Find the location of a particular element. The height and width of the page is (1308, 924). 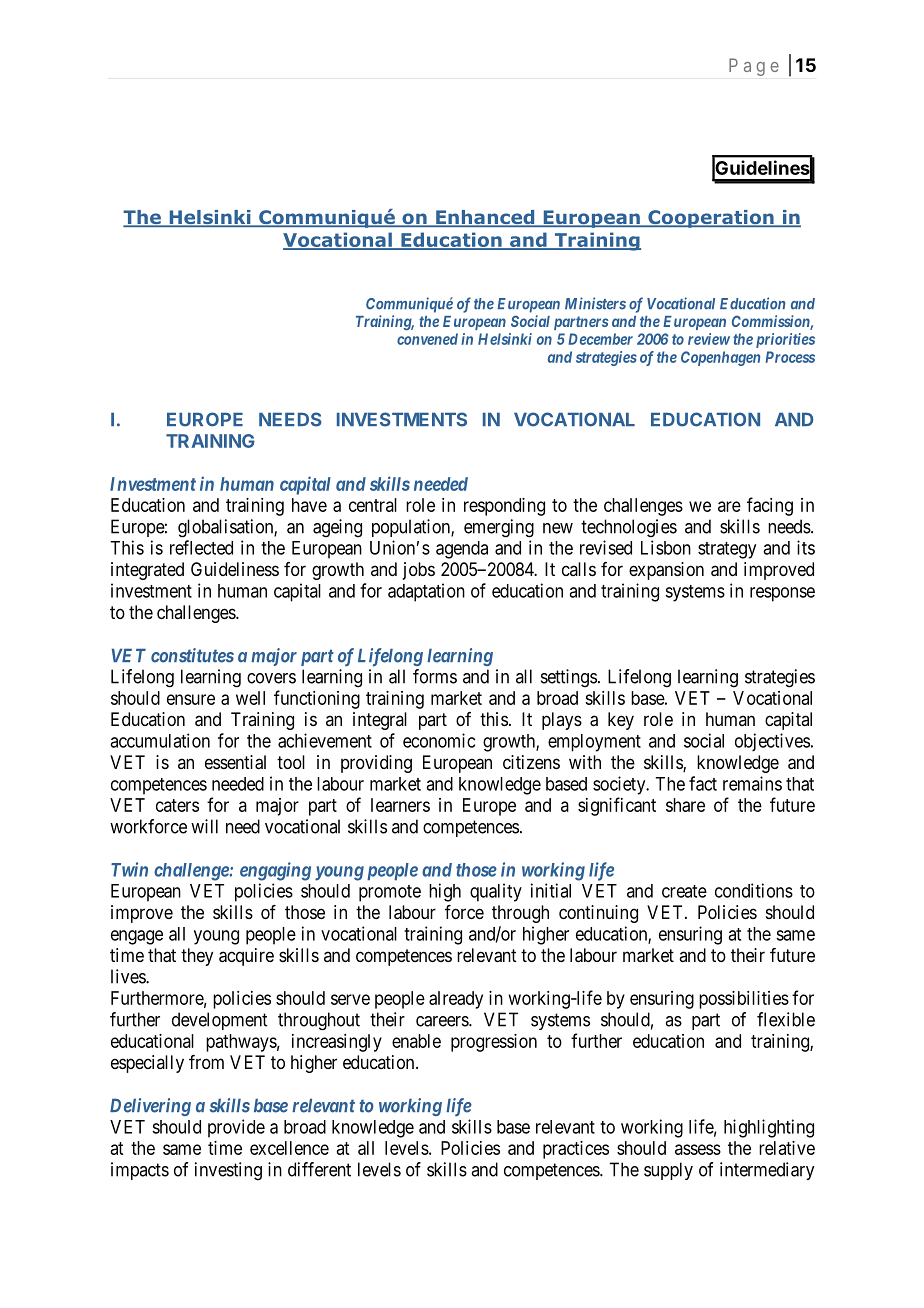

will is located at coordinates (204, 826).
